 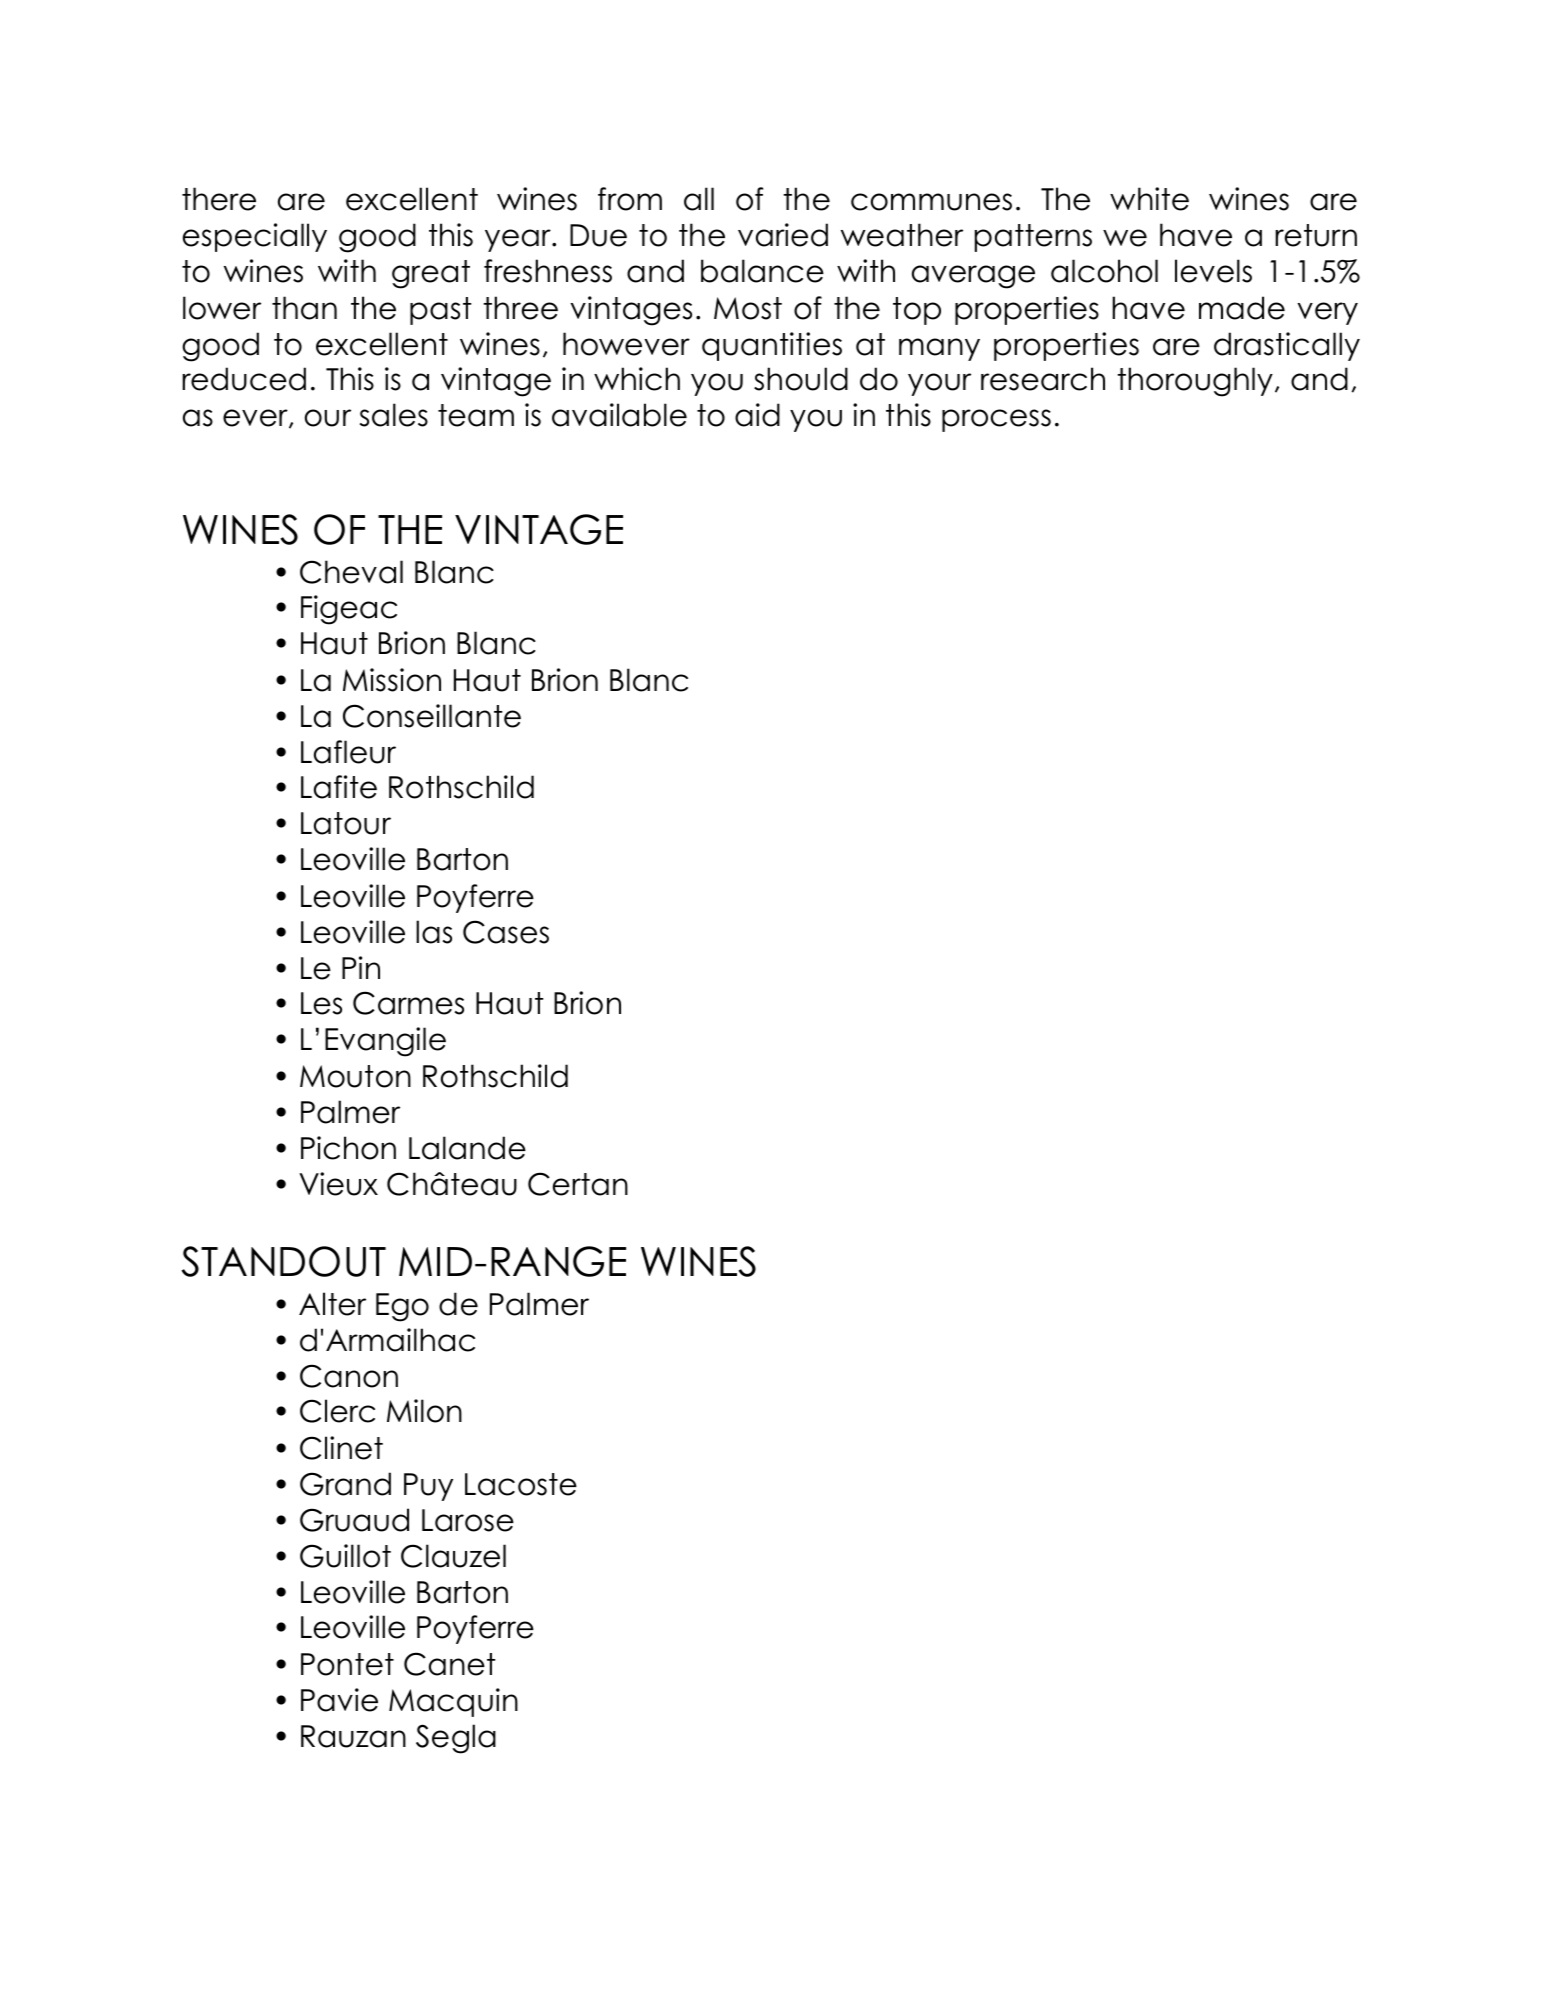 What do you see at coordinates (506, 932) in the document?
I see `Cases` at bounding box center [506, 932].
